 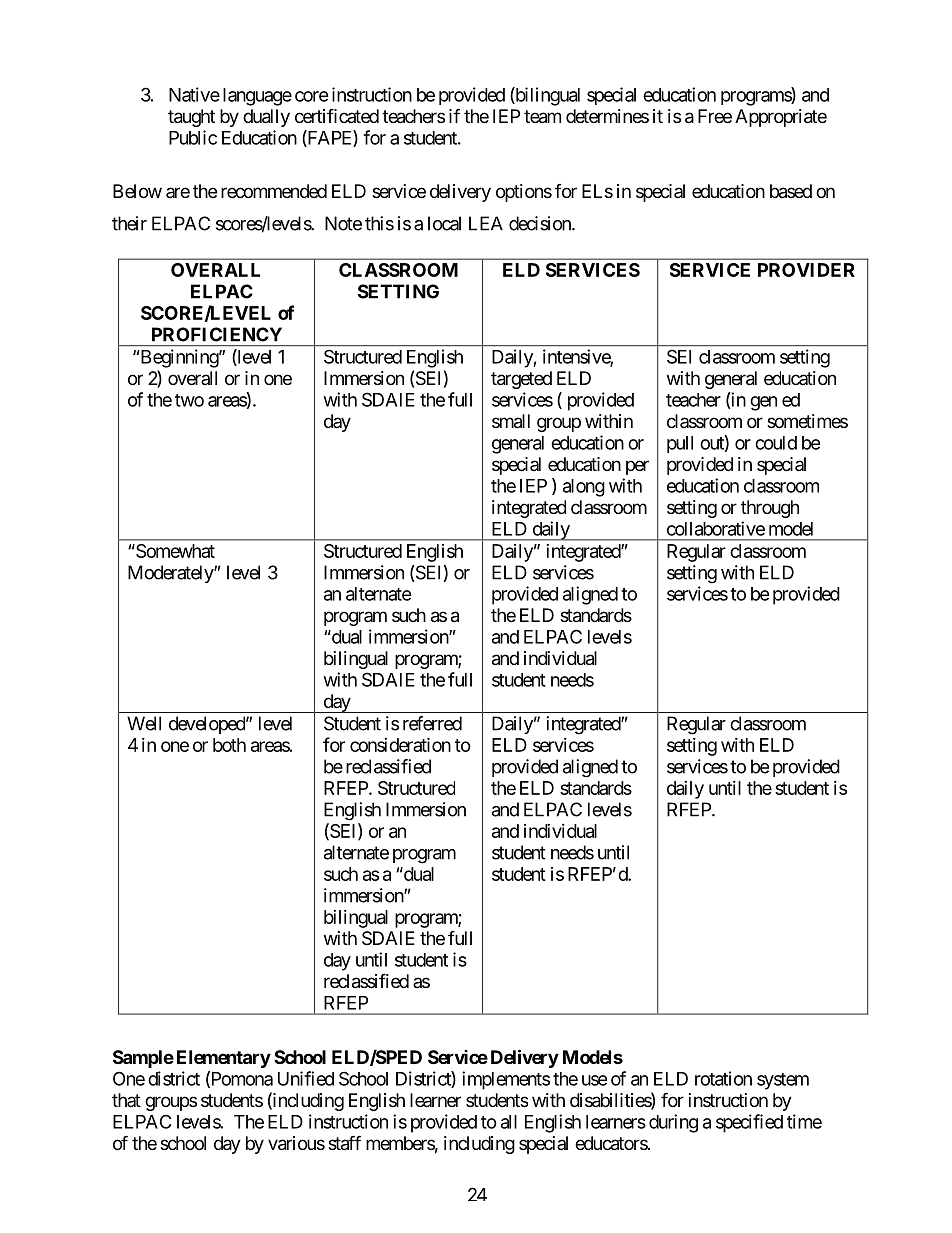 I want to click on team, so click(x=542, y=117).
